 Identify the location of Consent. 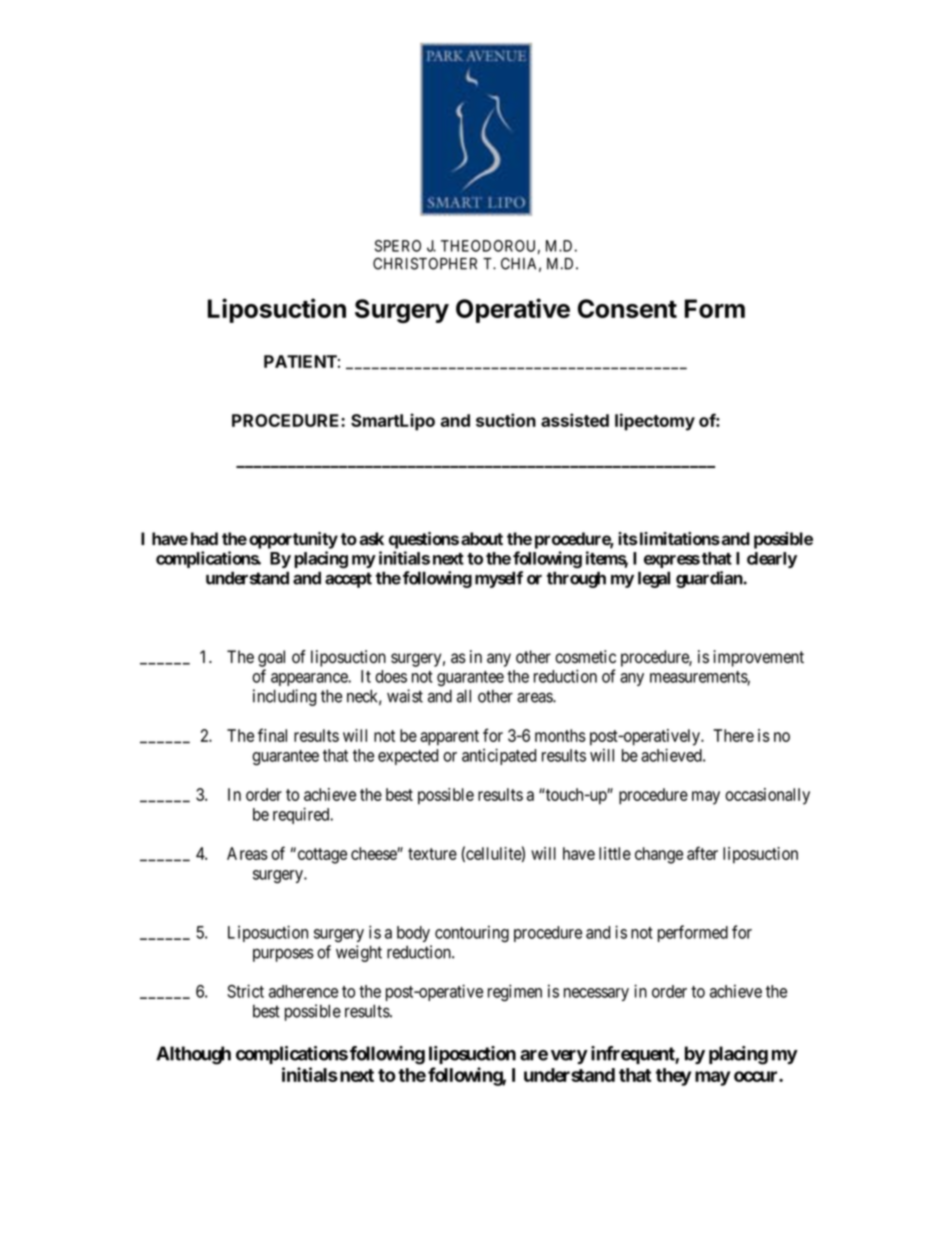
(627, 308).
